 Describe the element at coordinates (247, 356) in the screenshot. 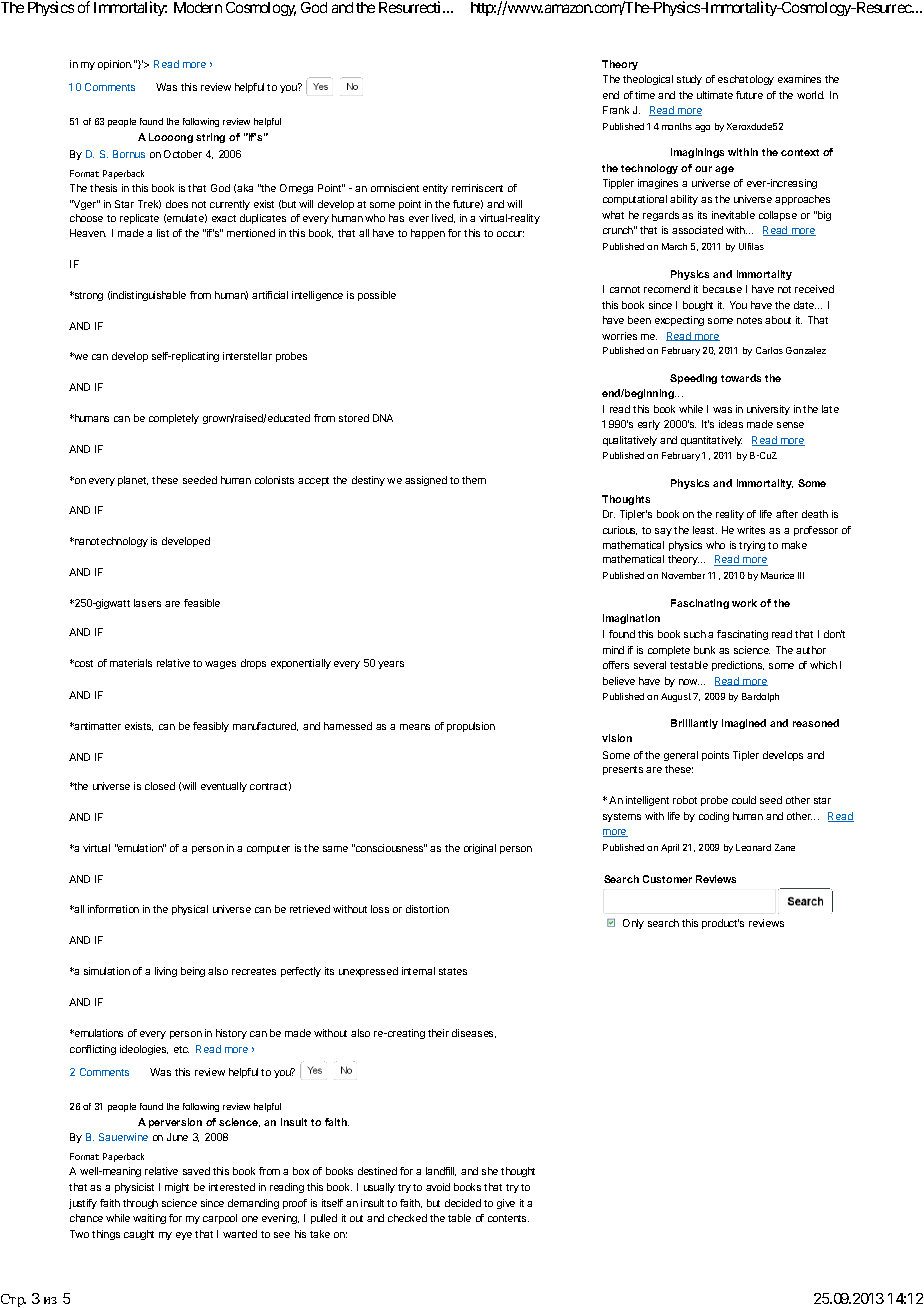

I see `interstellar` at that location.
